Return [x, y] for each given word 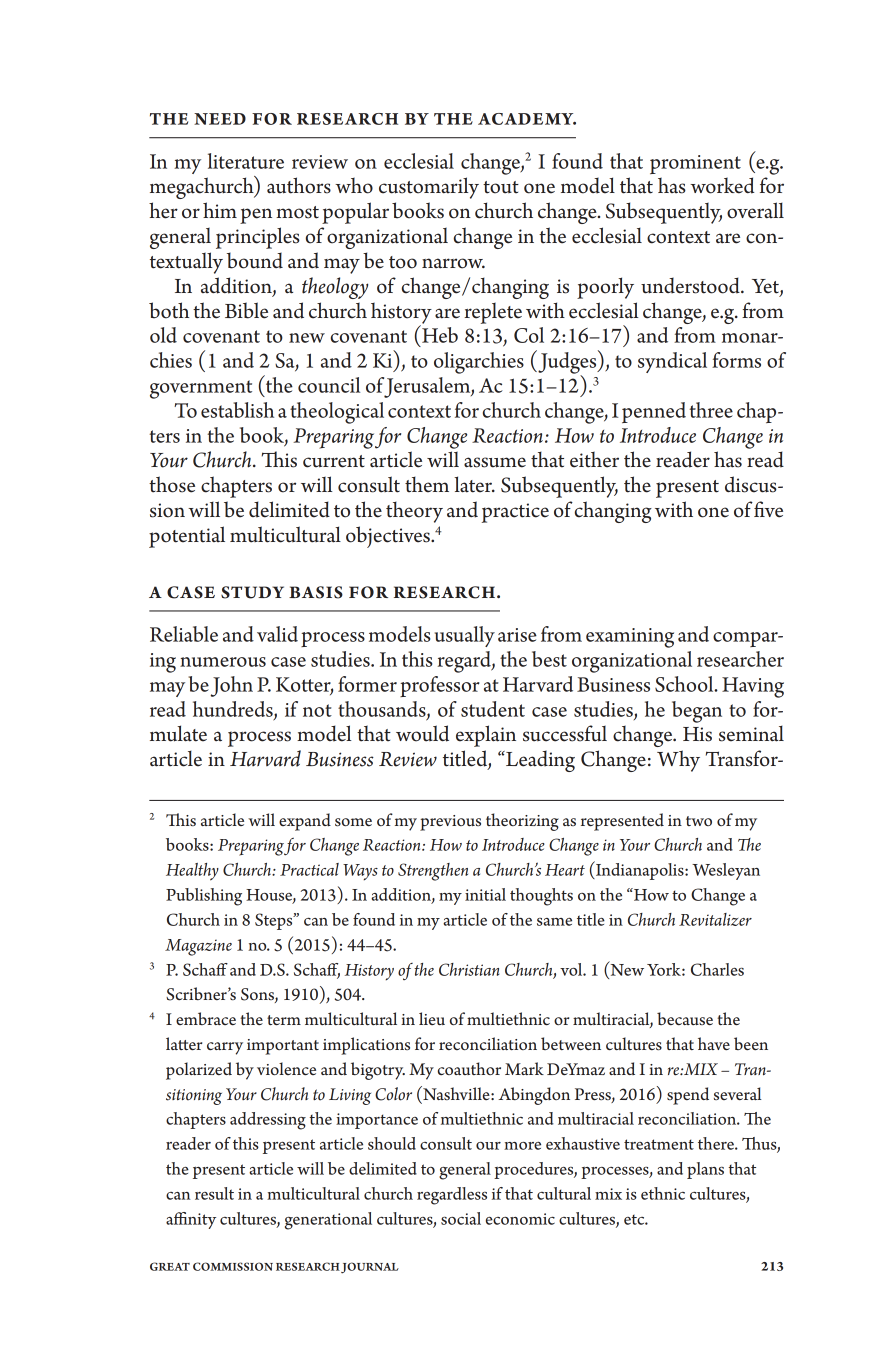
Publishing [204, 897]
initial [485, 894]
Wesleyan [726, 871]
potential [187, 537]
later [474, 484]
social [461, 1218]
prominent [695, 164]
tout [501, 187]
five [768, 509]
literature [246, 161]
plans [705, 1170]
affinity [191, 1220]
